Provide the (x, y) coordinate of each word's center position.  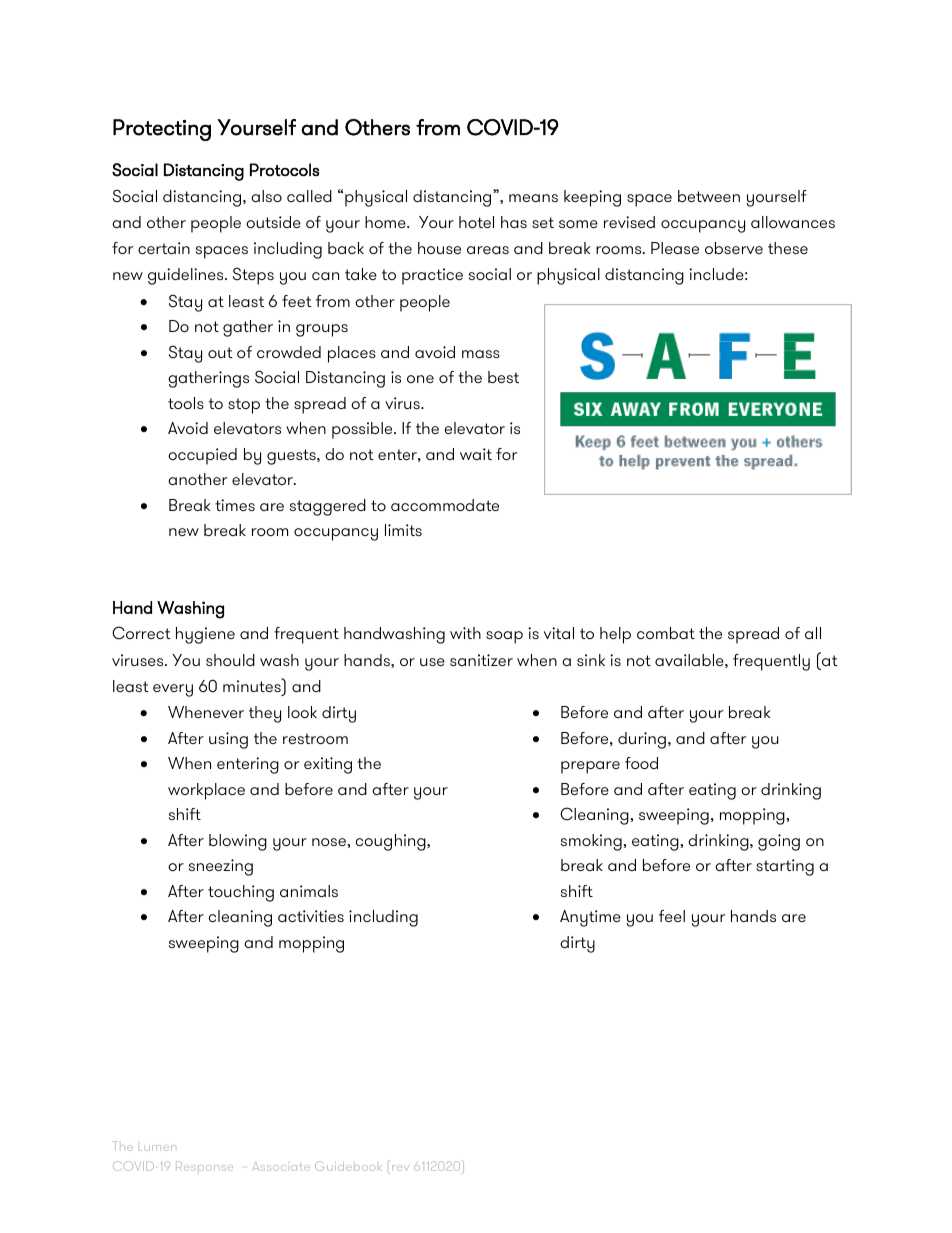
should (230, 660)
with (465, 633)
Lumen (157, 1148)
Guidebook (348, 1166)
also (266, 196)
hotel (476, 222)
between (709, 196)
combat (666, 633)
